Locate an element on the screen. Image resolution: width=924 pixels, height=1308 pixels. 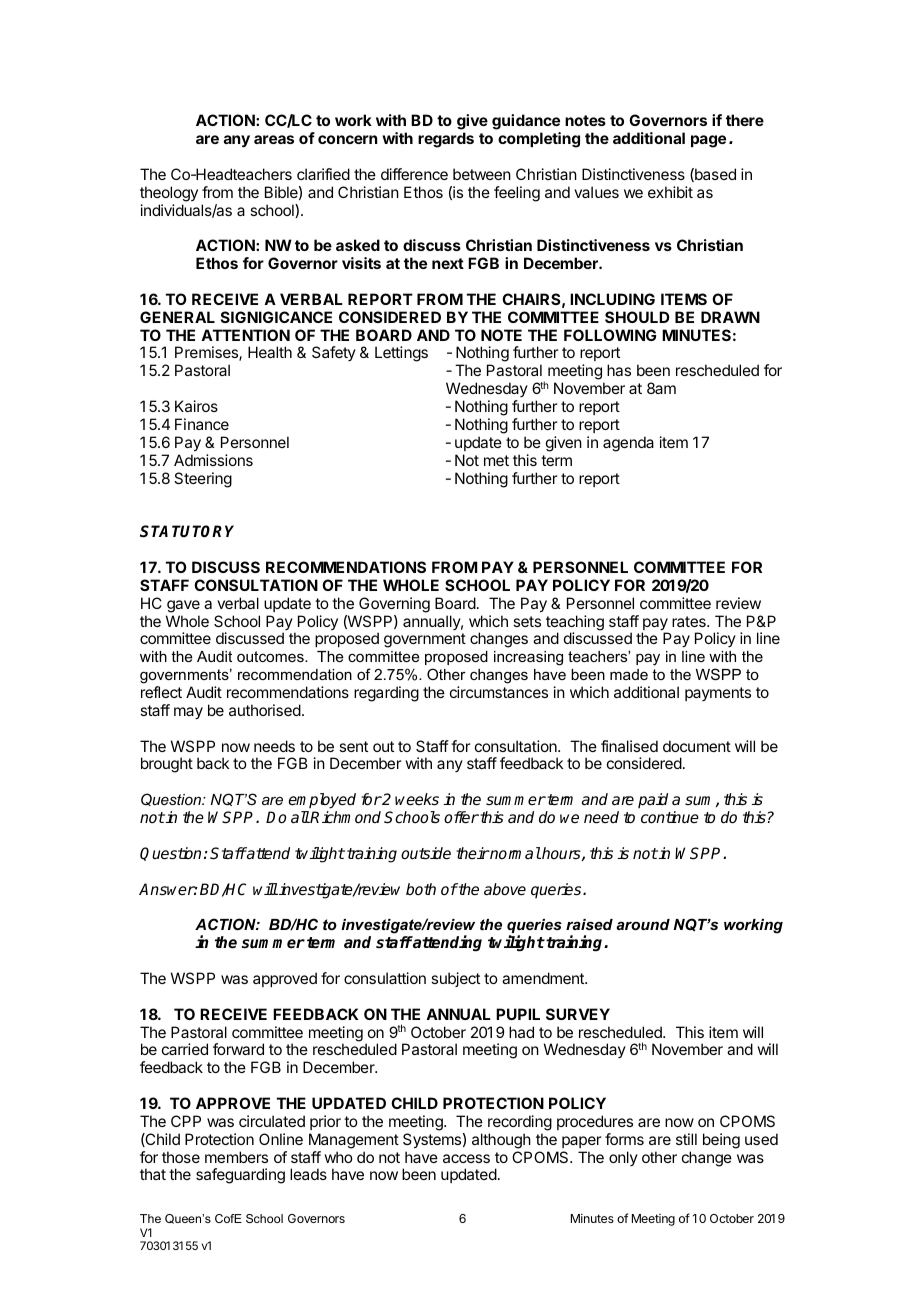
regards is located at coordinates (446, 140).
